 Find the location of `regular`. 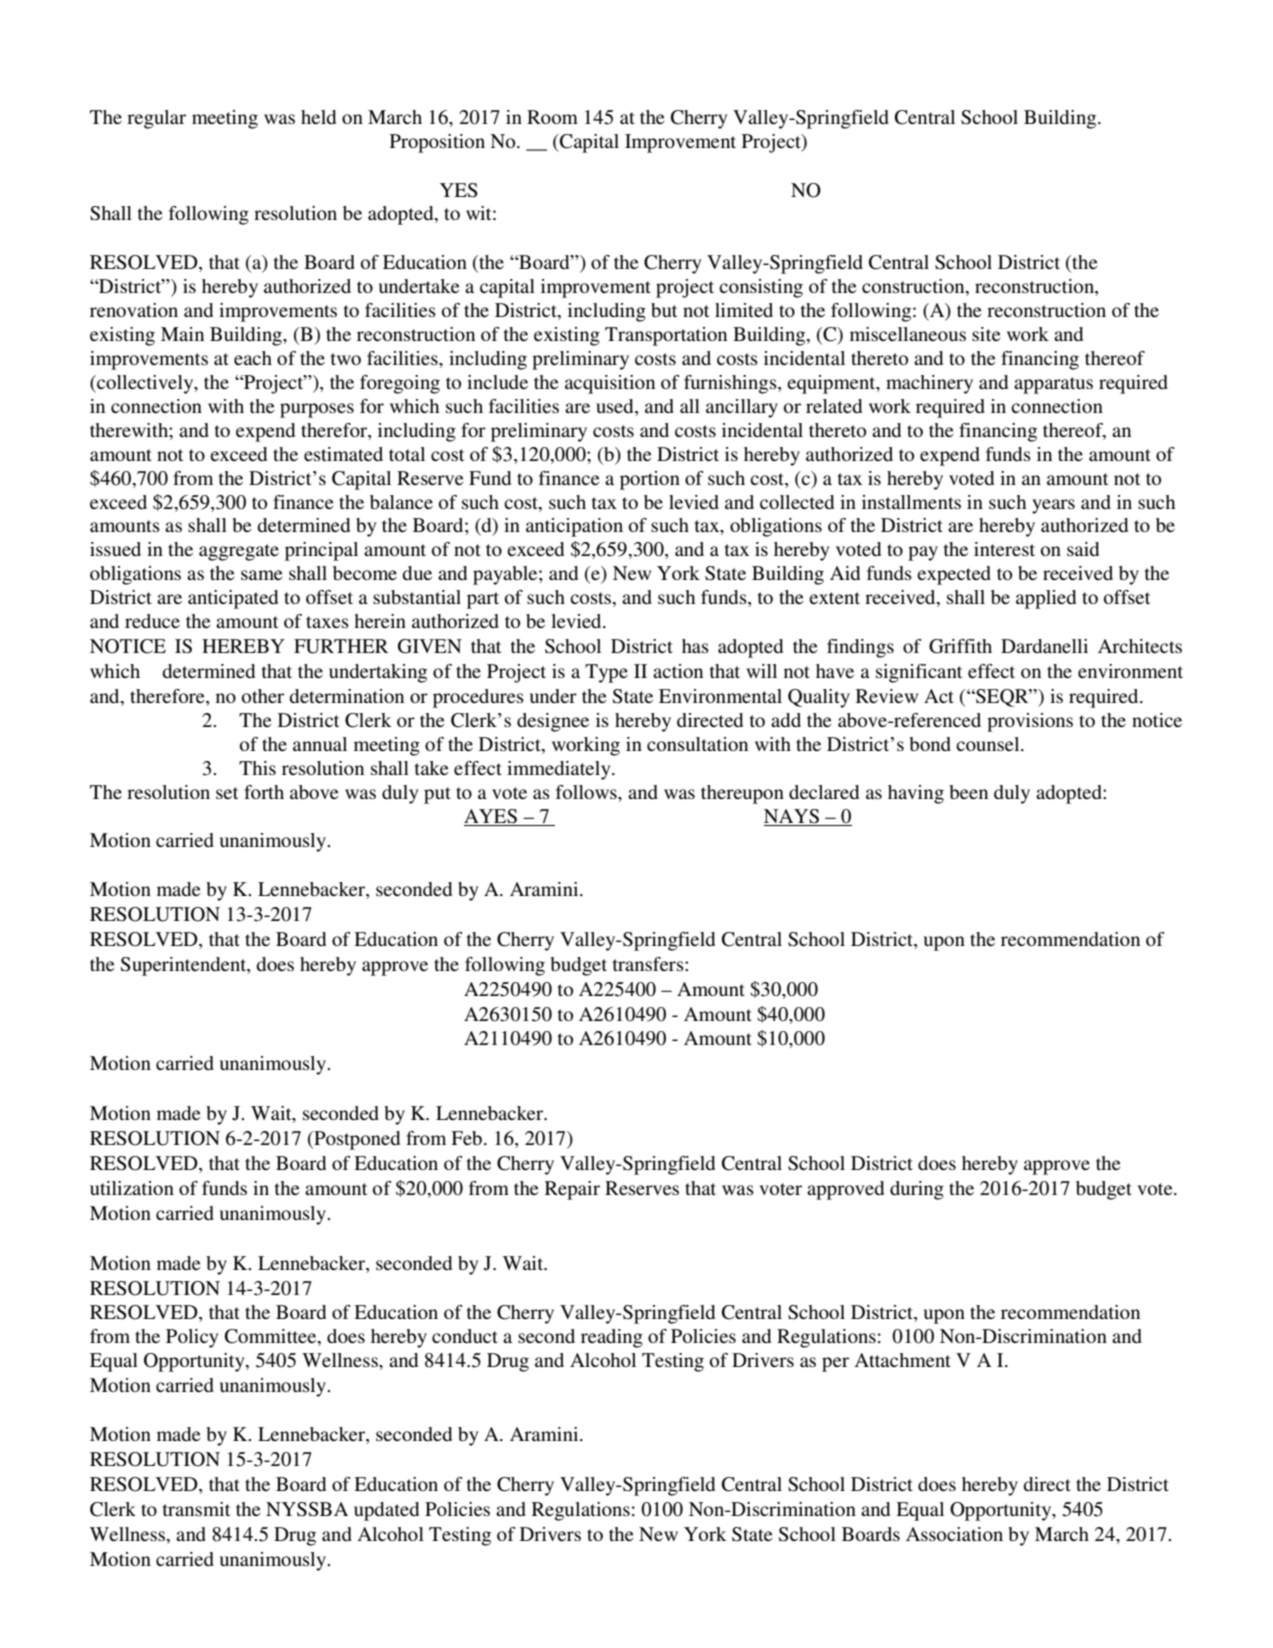

regular is located at coordinates (156, 119).
